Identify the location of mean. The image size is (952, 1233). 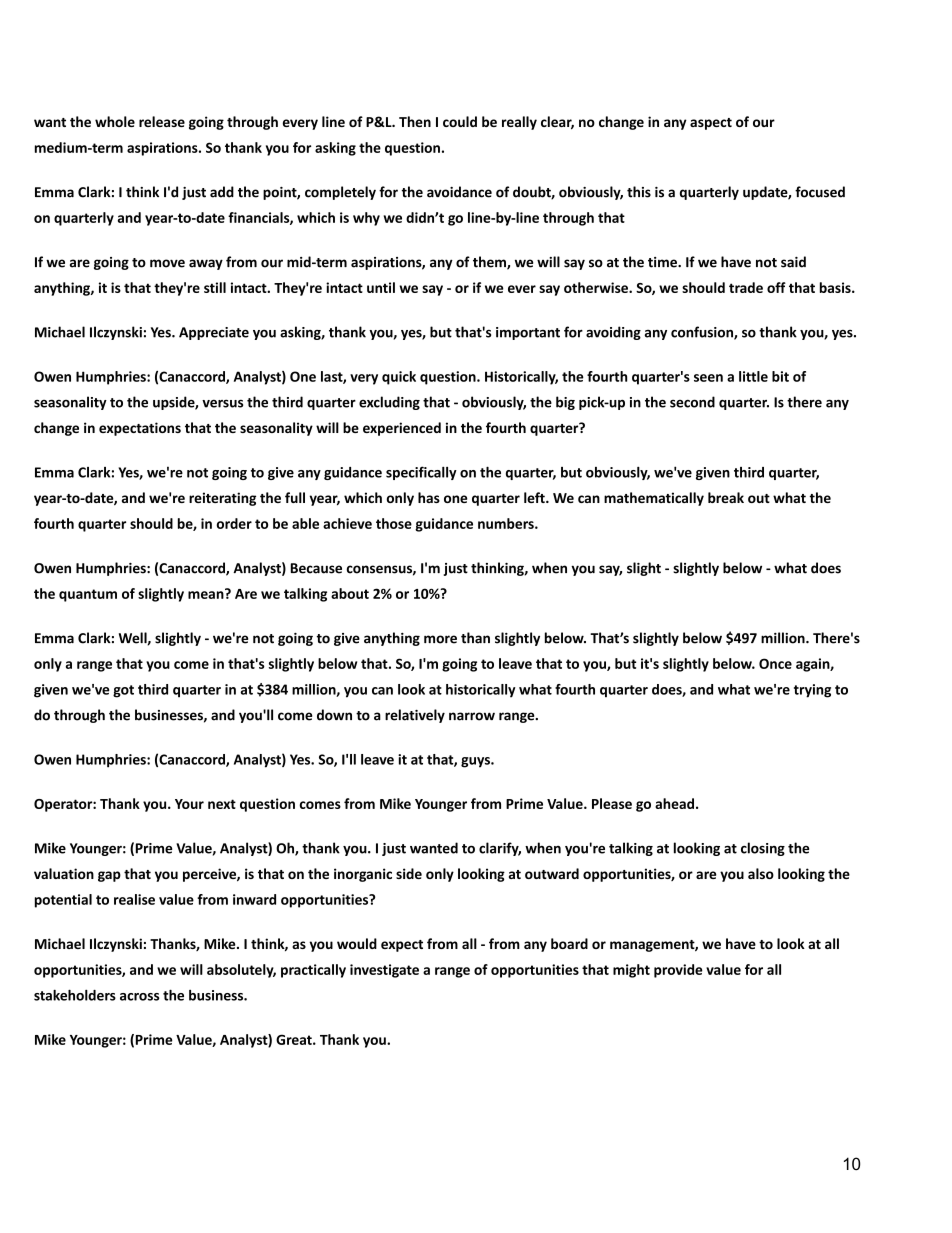
(207, 594).
